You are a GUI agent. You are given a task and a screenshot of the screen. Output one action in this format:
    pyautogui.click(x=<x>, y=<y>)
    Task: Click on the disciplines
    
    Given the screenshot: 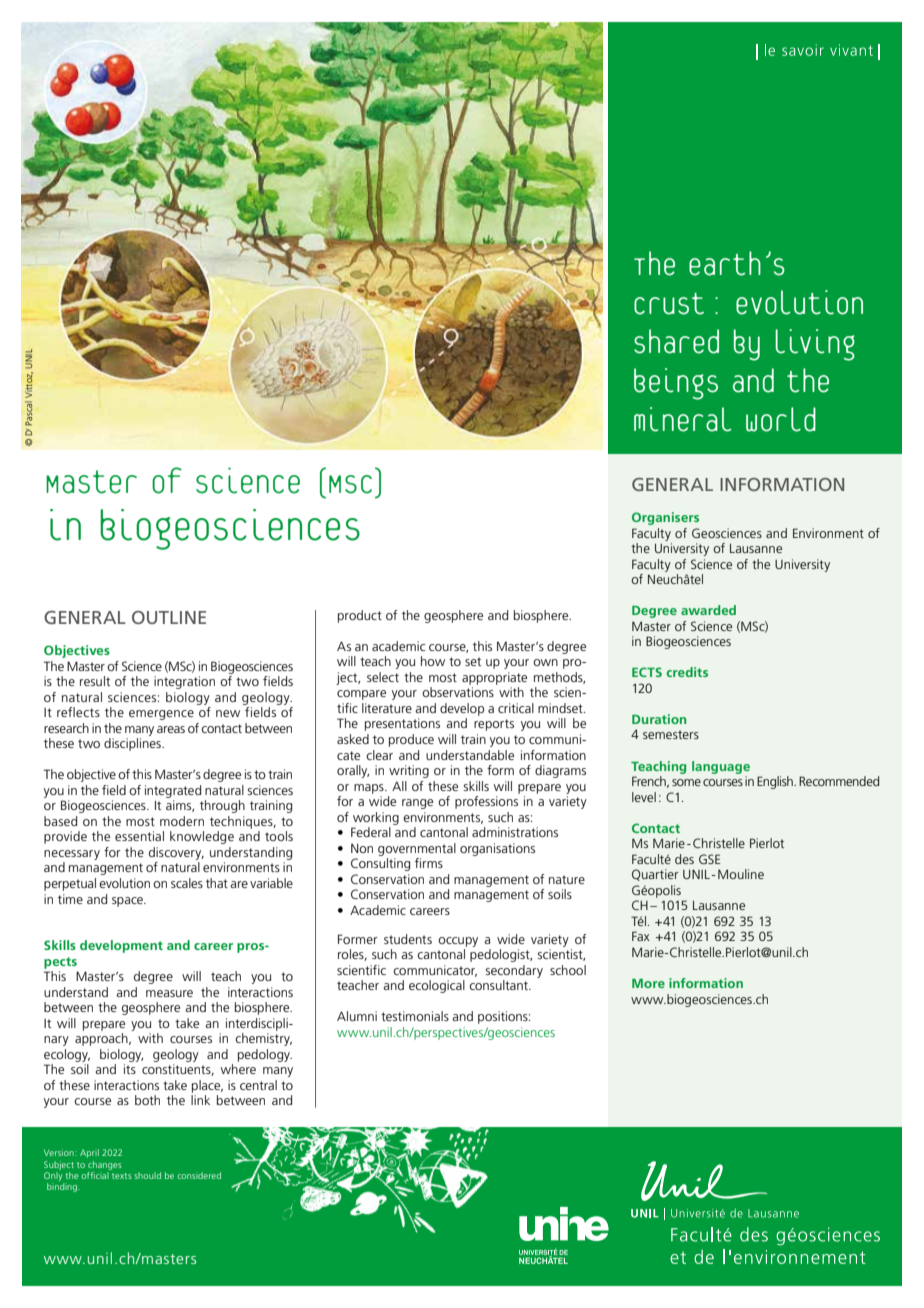 What is the action you would take?
    pyautogui.click(x=133, y=744)
